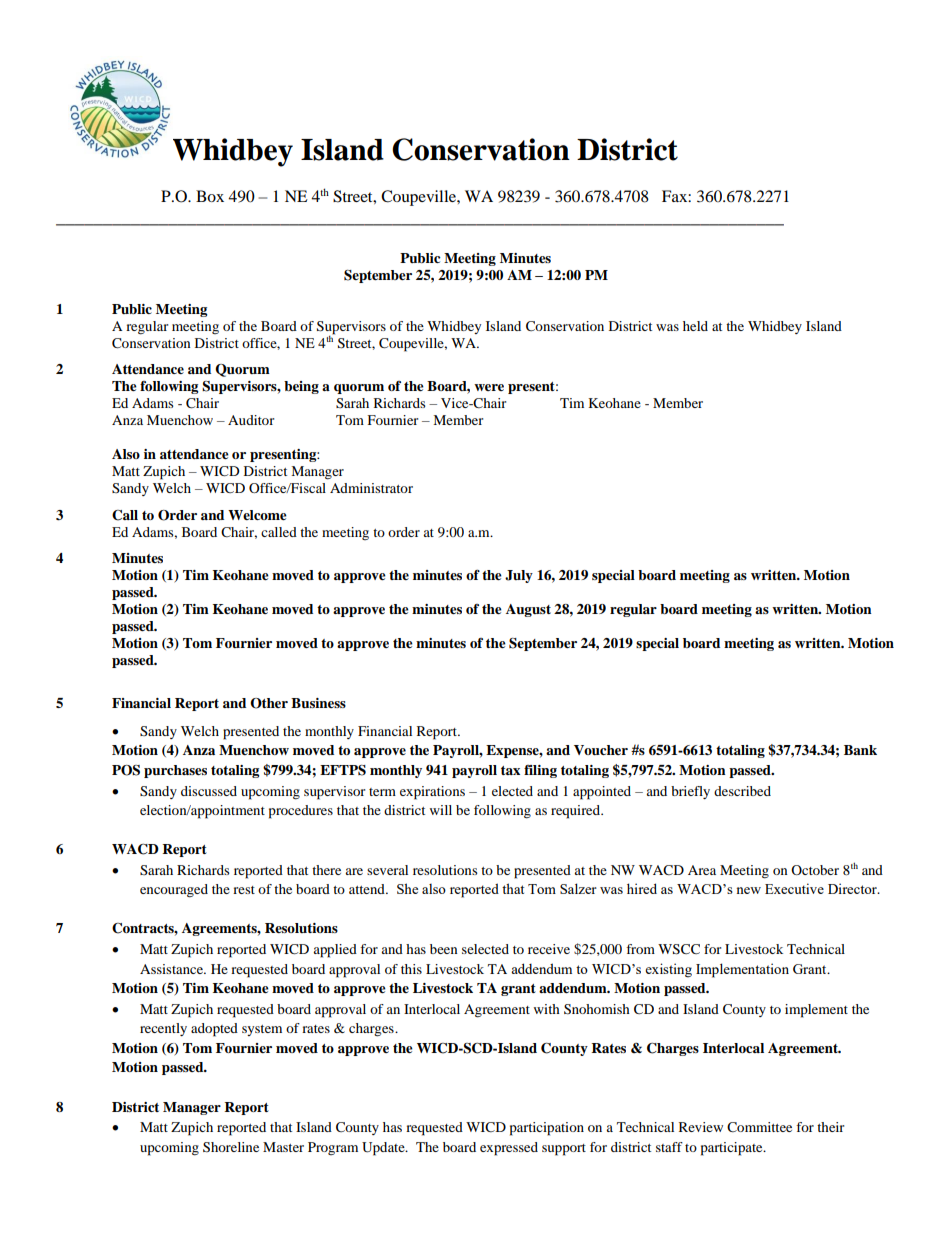 This screenshot has height=1233, width=952. I want to click on July, so click(519, 576).
